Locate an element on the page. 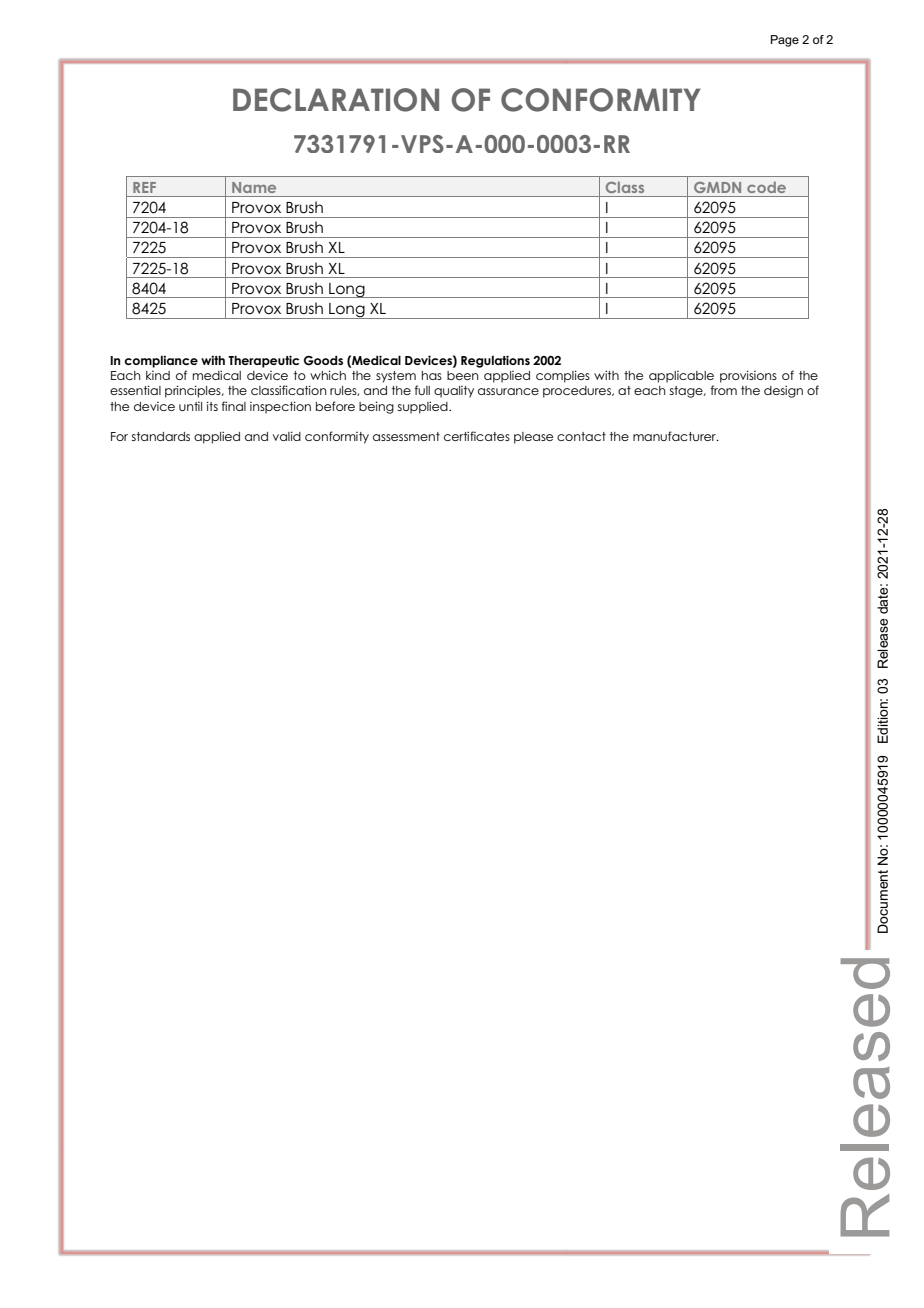  REF is located at coordinates (144, 187).
